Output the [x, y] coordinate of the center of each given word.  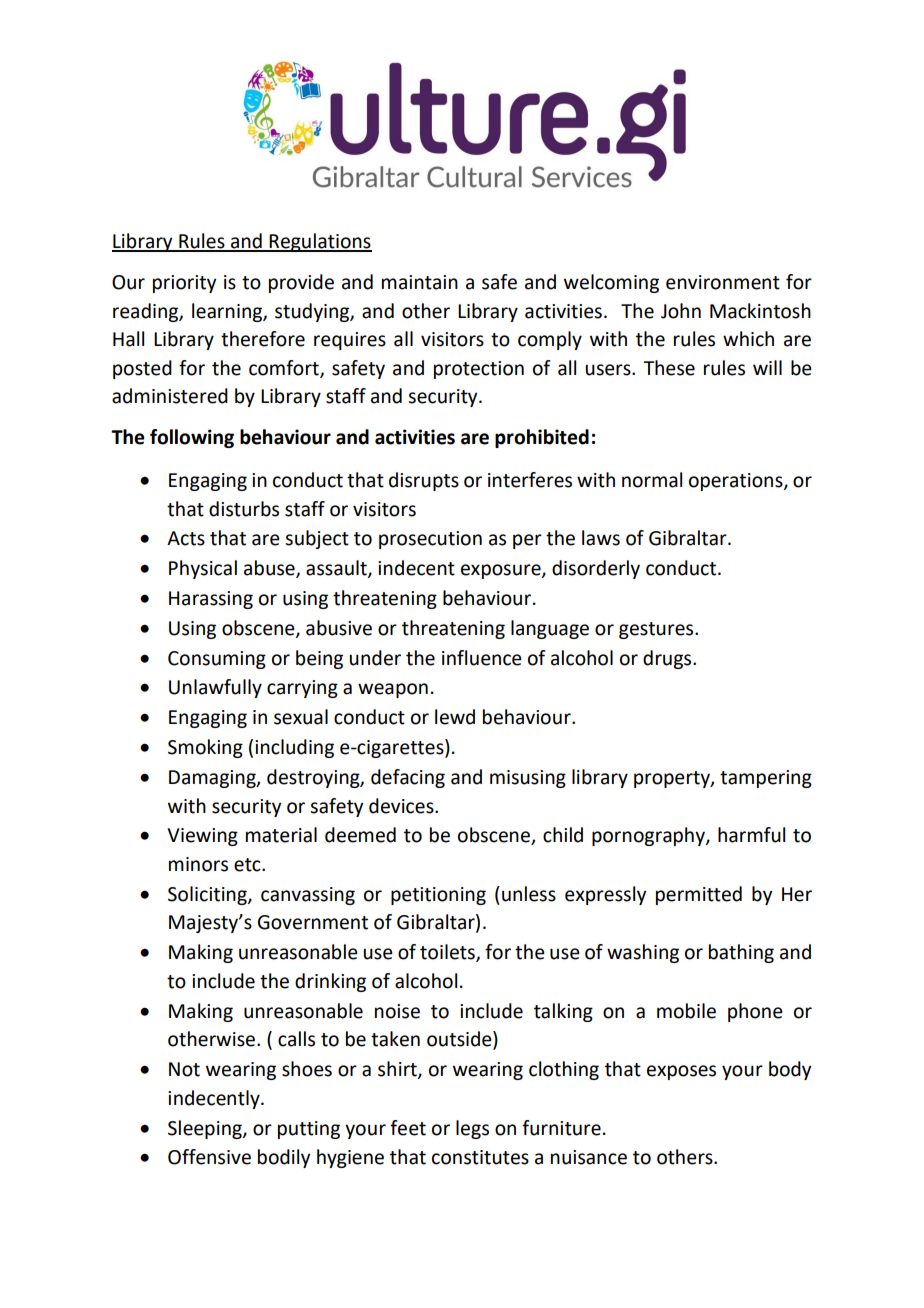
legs [472, 1129]
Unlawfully [215, 688]
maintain [420, 282]
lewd [455, 717]
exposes [681, 1072]
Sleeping [206, 1129]
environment [723, 282]
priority [184, 284]
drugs [668, 659]
